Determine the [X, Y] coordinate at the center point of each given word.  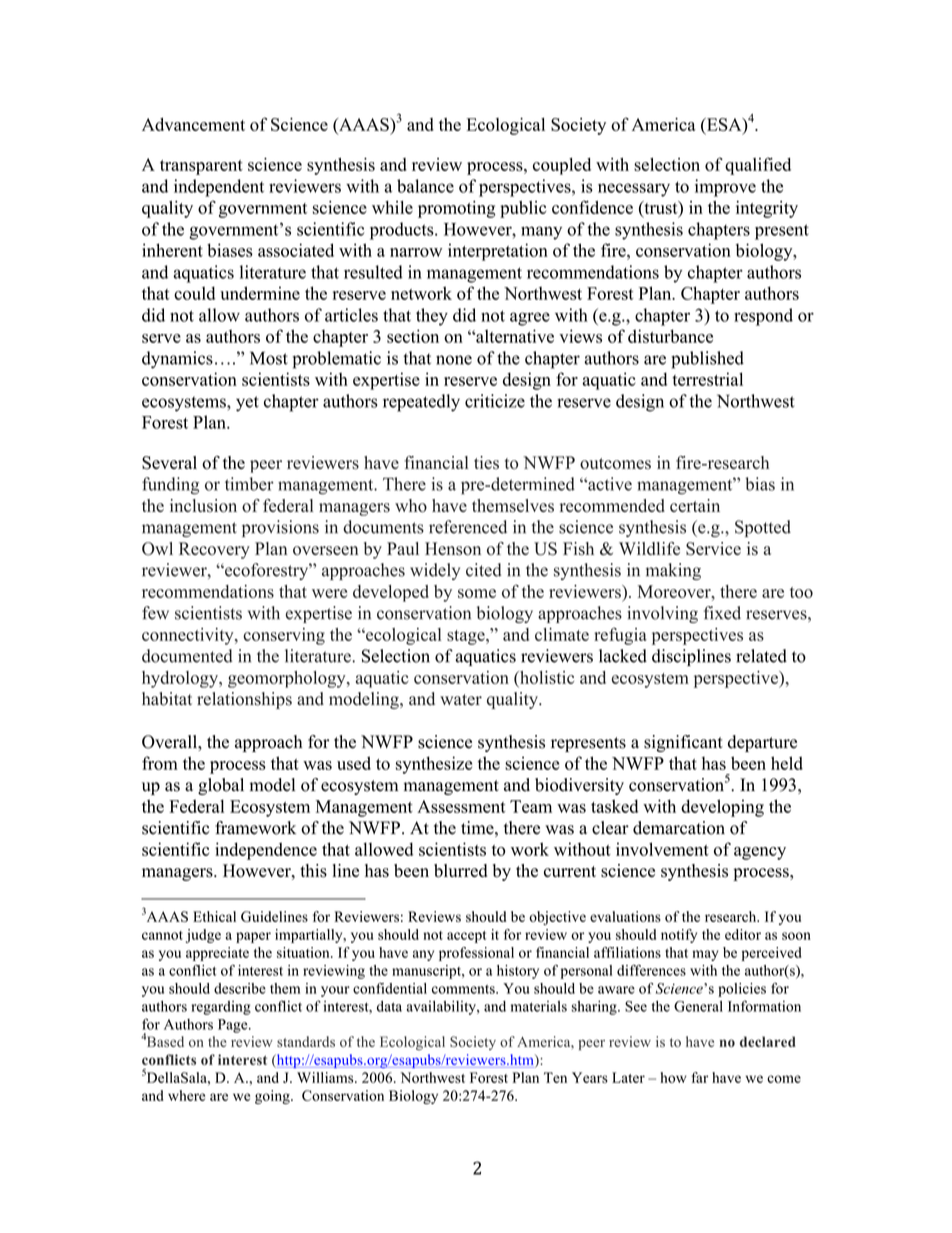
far [699, 1077]
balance [425, 186]
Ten [555, 1077]
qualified [758, 166]
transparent [201, 167]
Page [234, 1026]
